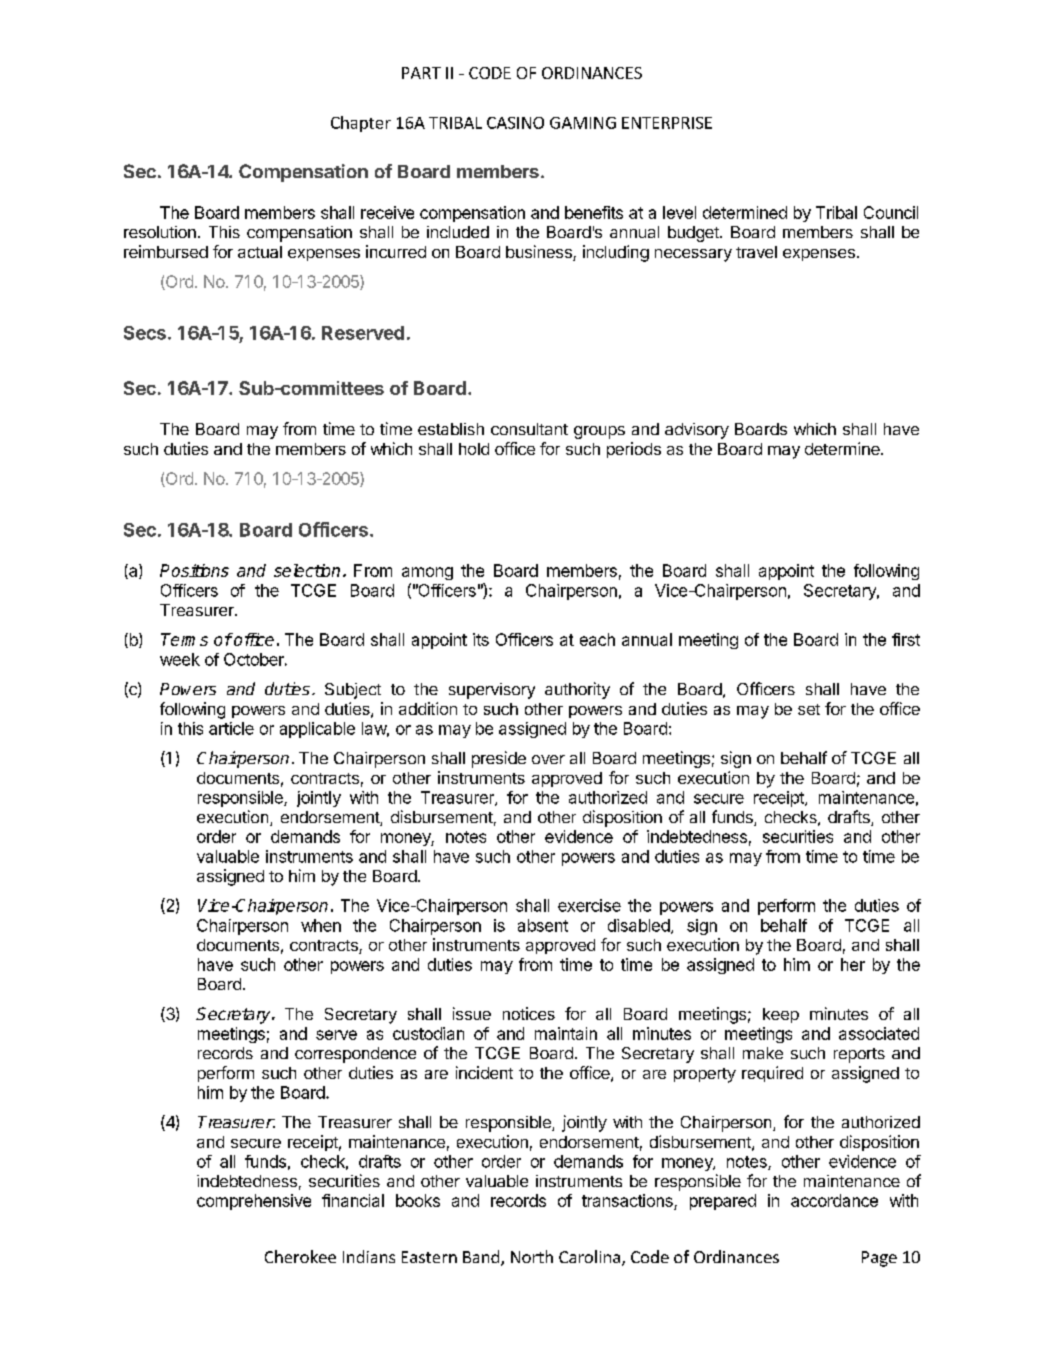 The width and height of the screenshot is (1043, 1350). Describe the element at coordinates (515, 123) in the screenshot. I see `CASINO` at that location.
